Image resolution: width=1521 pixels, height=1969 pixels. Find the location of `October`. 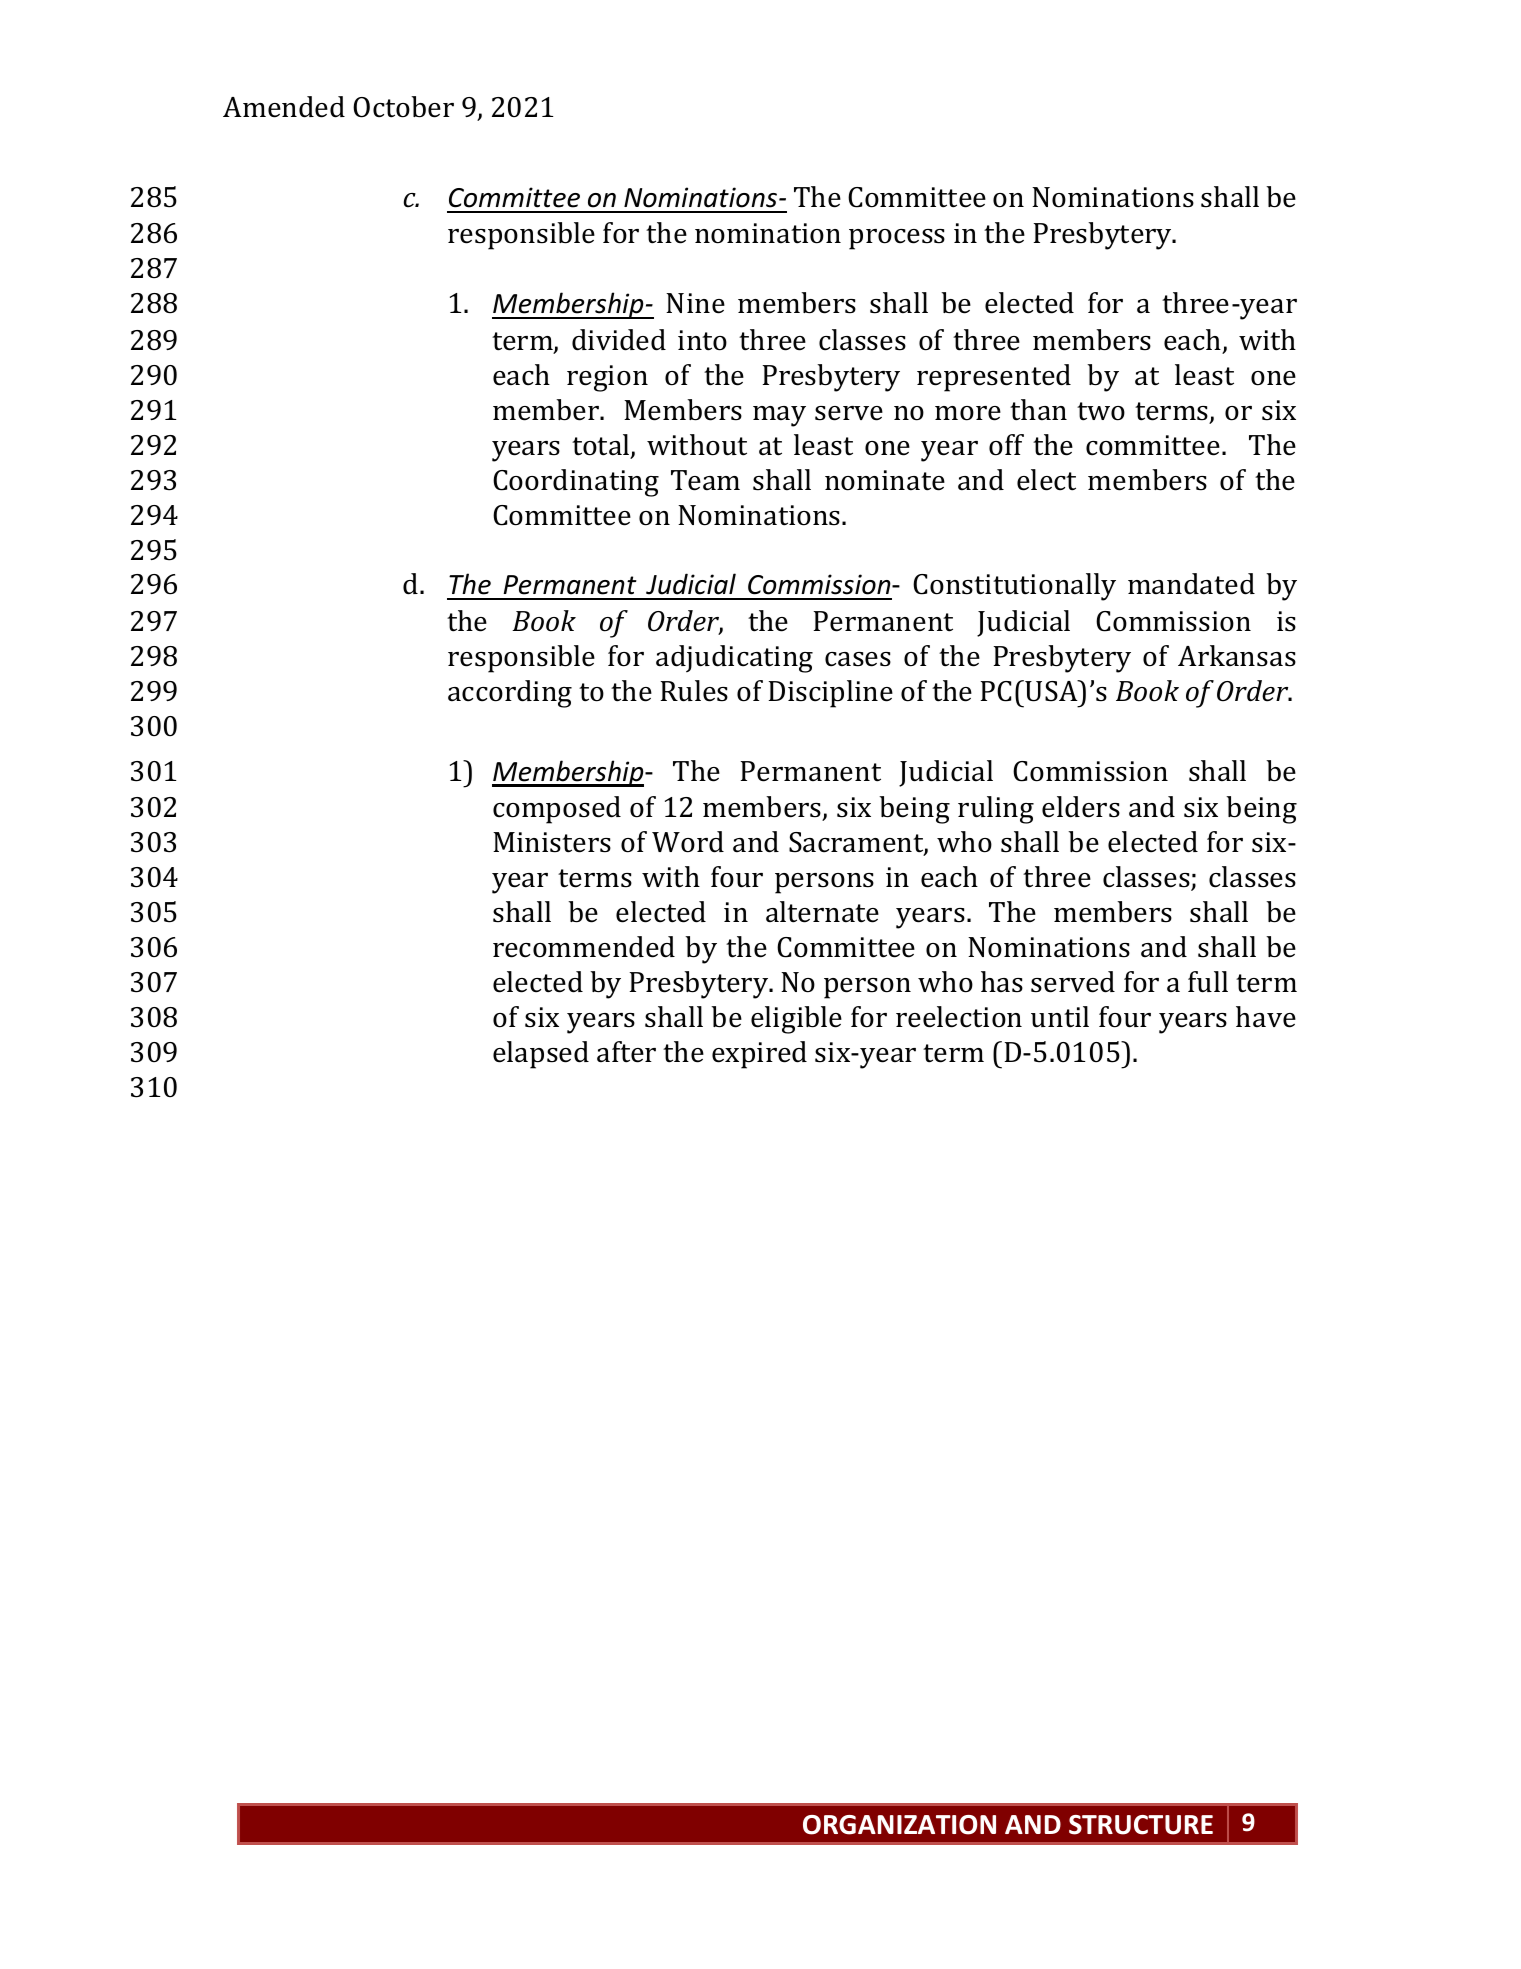

October is located at coordinates (403, 107).
